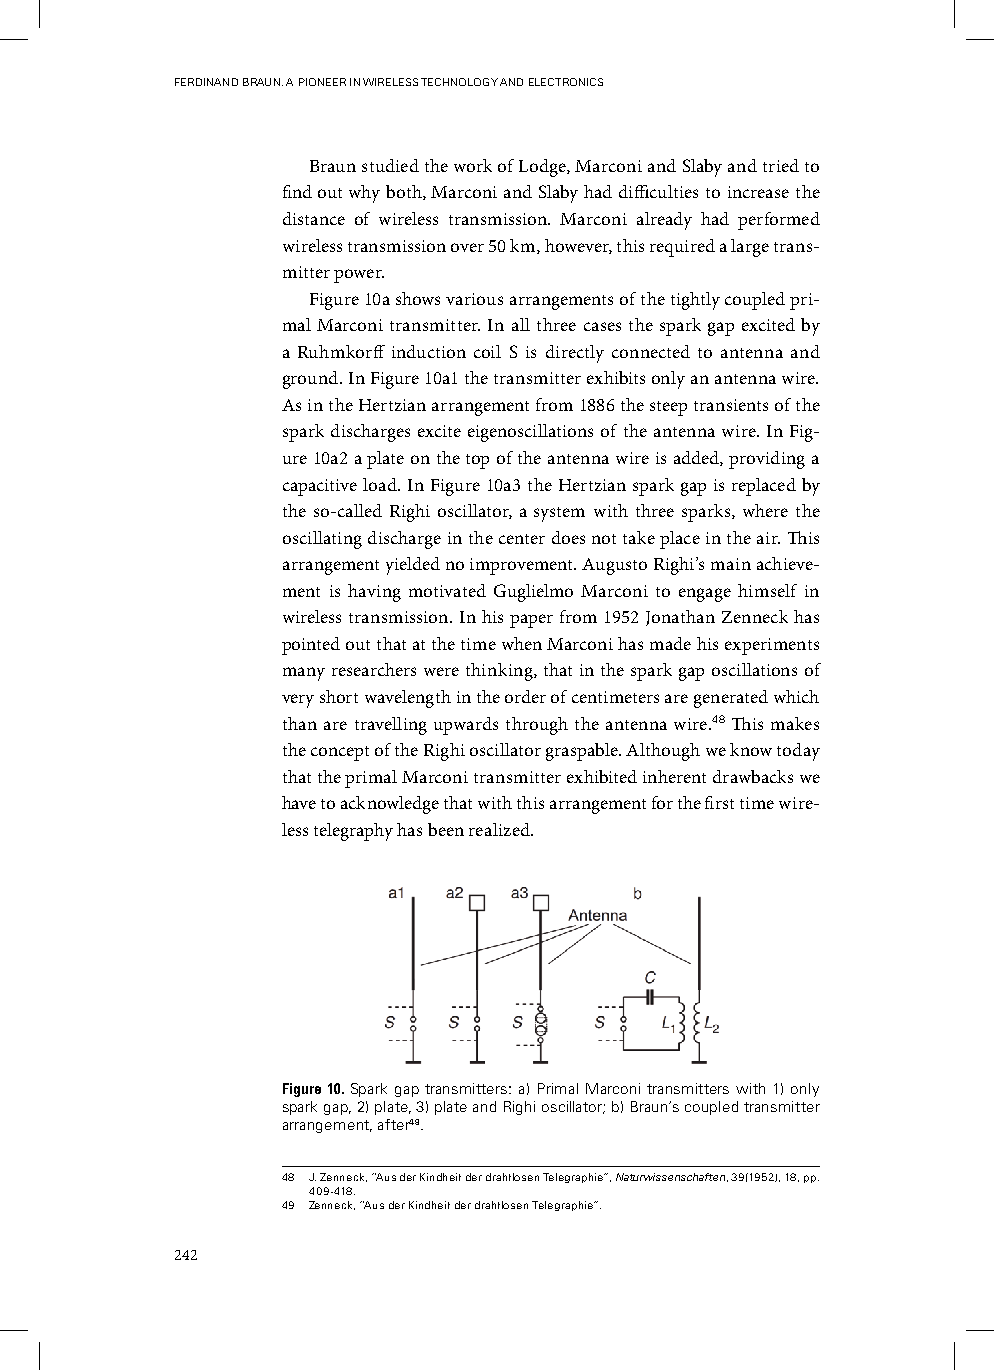 This document has height=1370, width=994. What do you see at coordinates (781, 165) in the document?
I see `tried` at bounding box center [781, 165].
